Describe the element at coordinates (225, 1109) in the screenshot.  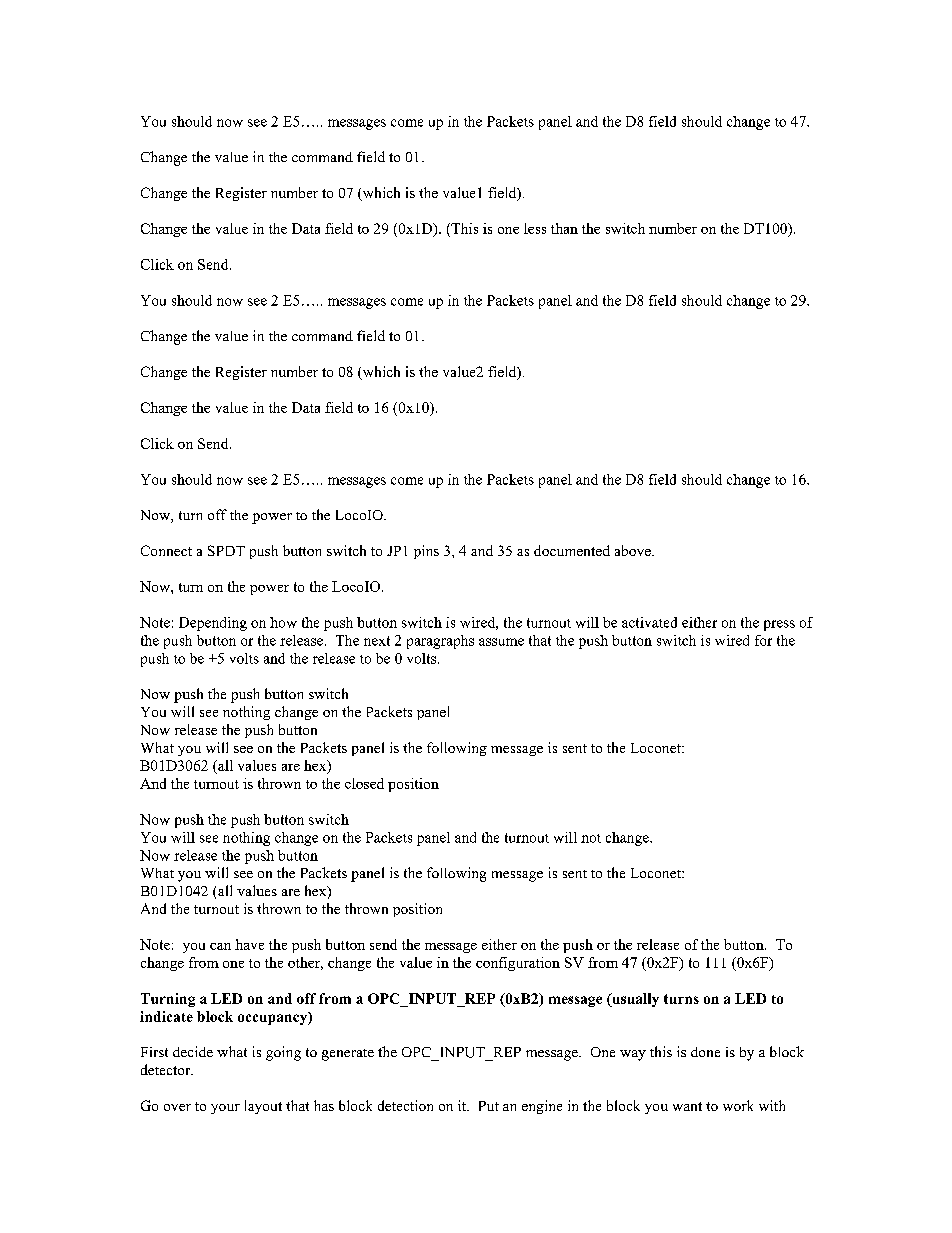
I see `your` at that location.
